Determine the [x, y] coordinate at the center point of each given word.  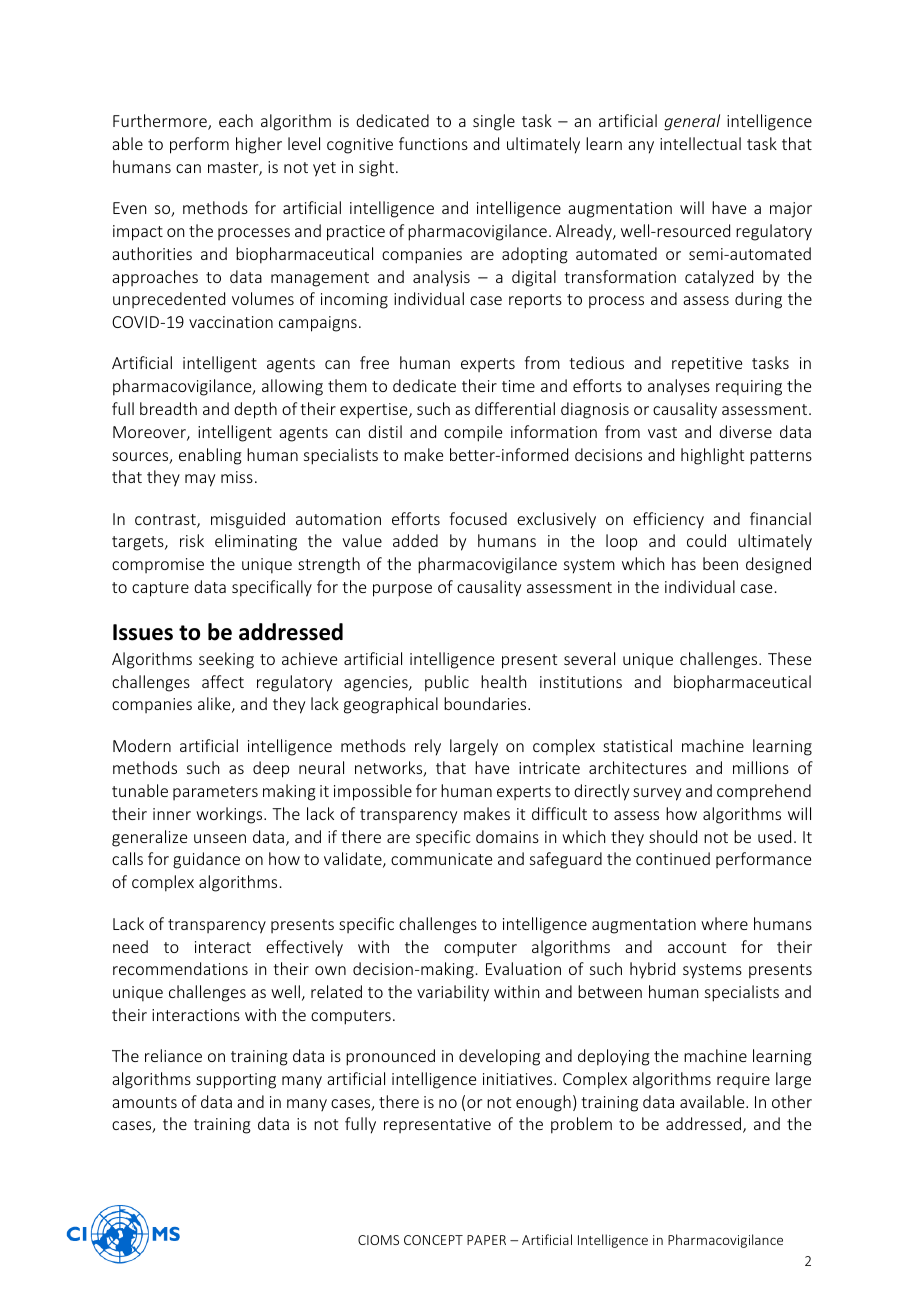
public [447, 683]
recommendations [180, 968]
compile [473, 433]
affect [223, 681]
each [236, 120]
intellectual [700, 143]
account [697, 947]
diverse [745, 431]
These [789, 658]
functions [433, 143]
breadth [168, 408]
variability [453, 993]
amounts [144, 1102]
